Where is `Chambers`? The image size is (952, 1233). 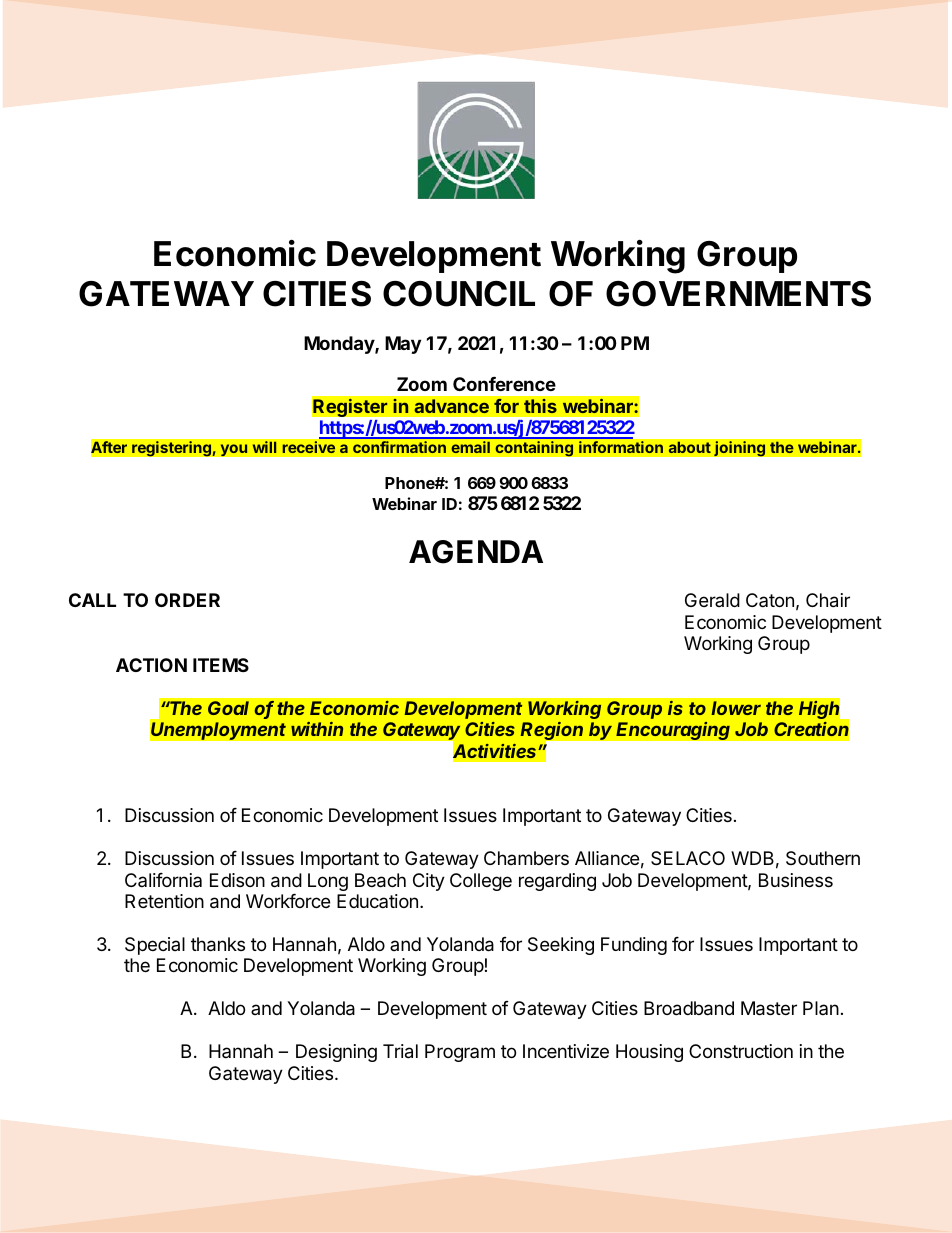 Chambers is located at coordinates (526, 858).
